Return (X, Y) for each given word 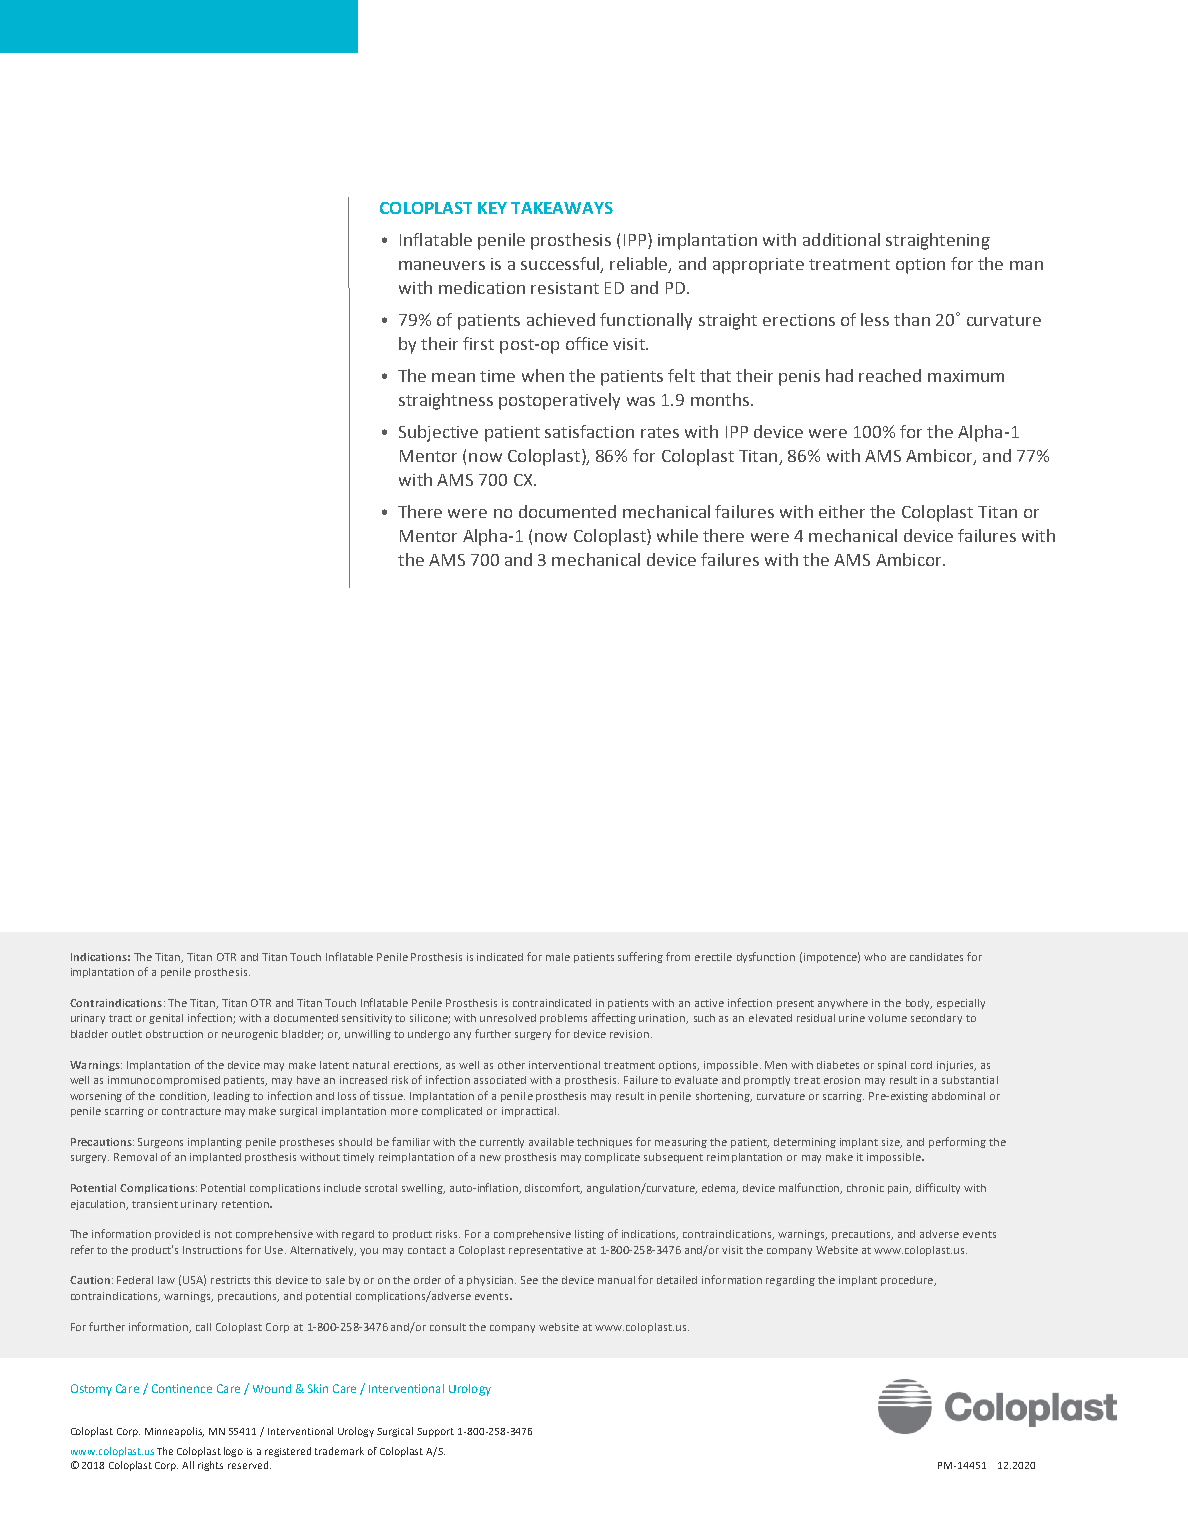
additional (841, 239)
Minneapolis (174, 1432)
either (842, 511)
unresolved (508, 1018)
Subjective (438, 433)
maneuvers (442, 265)
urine (852, 1018)
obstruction (174, 1034)
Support (435, 1432)
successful (561, 265)
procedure (908, 1281)
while (677, 535)
